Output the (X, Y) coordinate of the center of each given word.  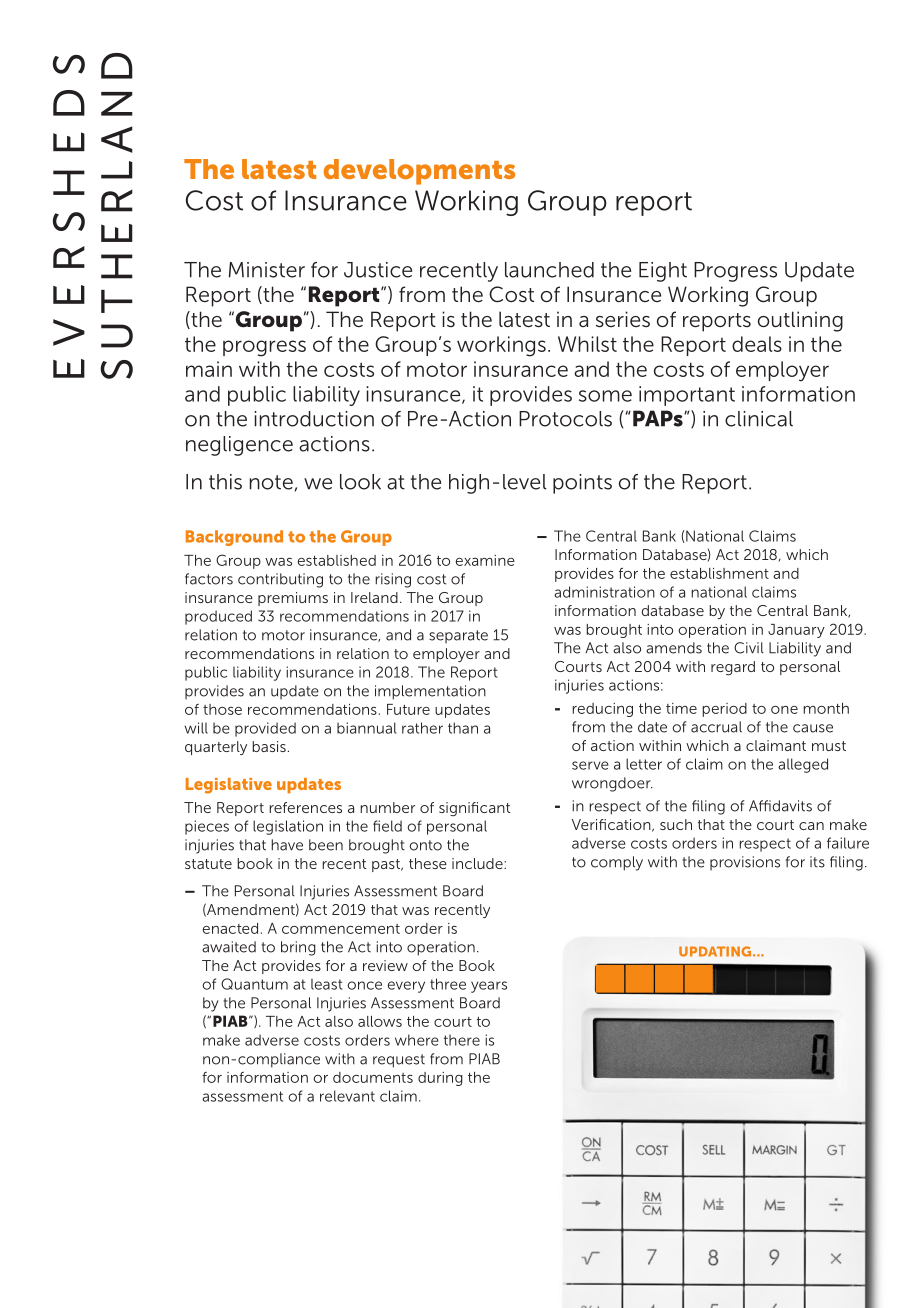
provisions (745, 863)
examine (485, 560)
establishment (719, 573)
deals (757, 344)
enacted (230, 928)
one (784, 710)
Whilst (587, 344)
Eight (663, 272)
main (209, 369)
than (463, 728)
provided (265, 729)
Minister (267, 270)
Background (234, 538)
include (478, 863)
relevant (347, 1096)
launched (549, 270)
